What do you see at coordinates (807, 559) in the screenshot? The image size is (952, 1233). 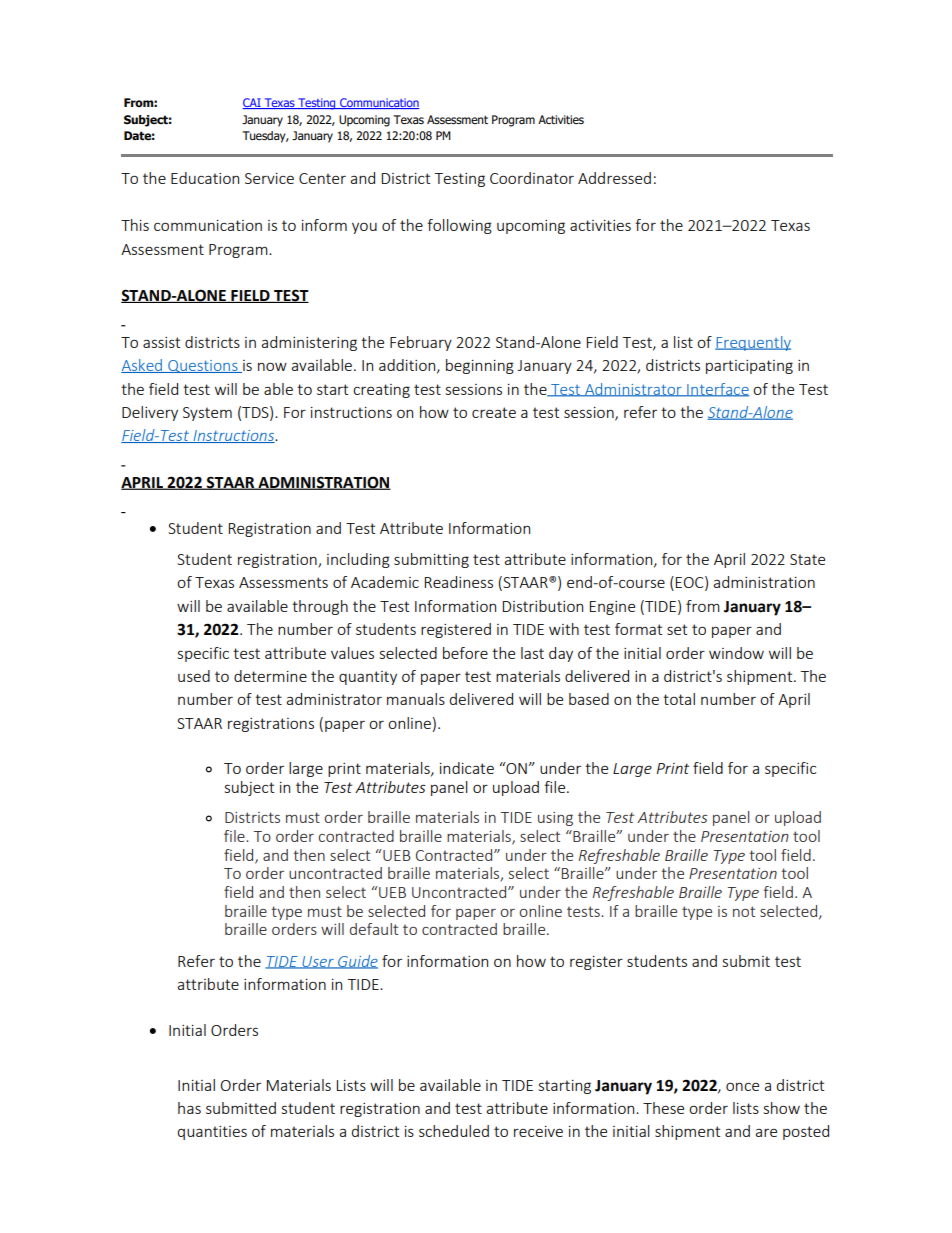 I see `State` at bounding box center [807, 559].
